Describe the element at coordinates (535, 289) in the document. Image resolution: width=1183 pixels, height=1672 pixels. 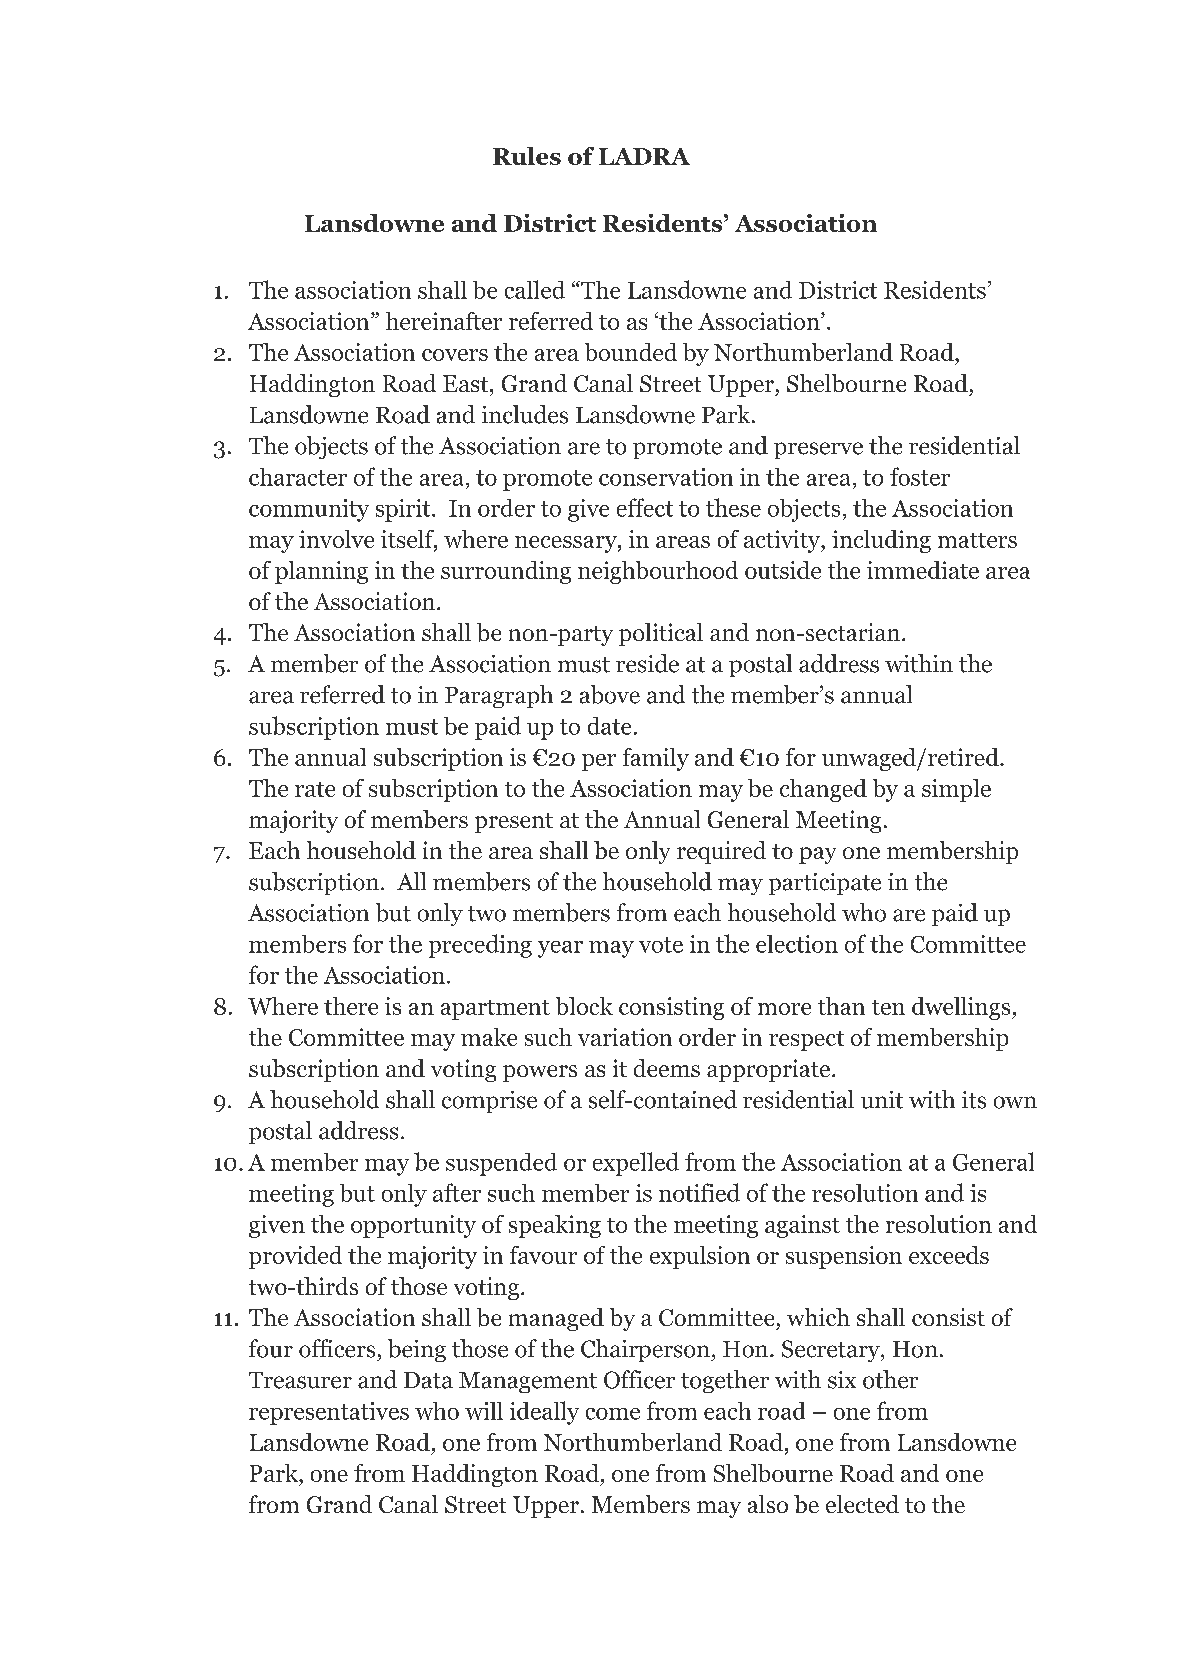
I see `called` at that location.
